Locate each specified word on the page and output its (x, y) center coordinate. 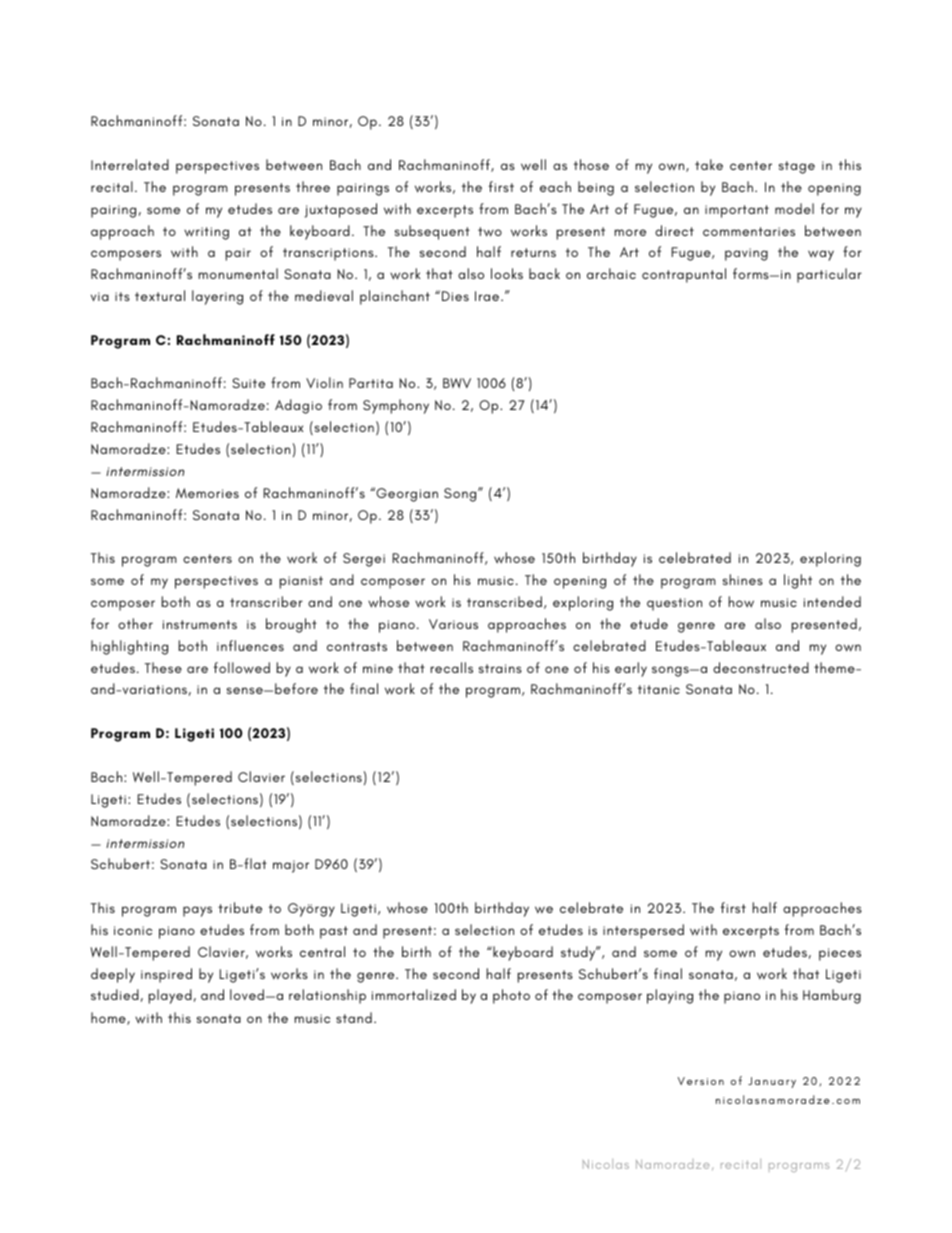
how (741, 602)
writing (206, 233)
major (291, 866)
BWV (457, 383)
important (737, 211)
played (170, 996)
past (334, 932)
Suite (249, 383)
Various (453, 624)
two (490, 232)
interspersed (643, 931)
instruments (200, 624)
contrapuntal (684, 275)
